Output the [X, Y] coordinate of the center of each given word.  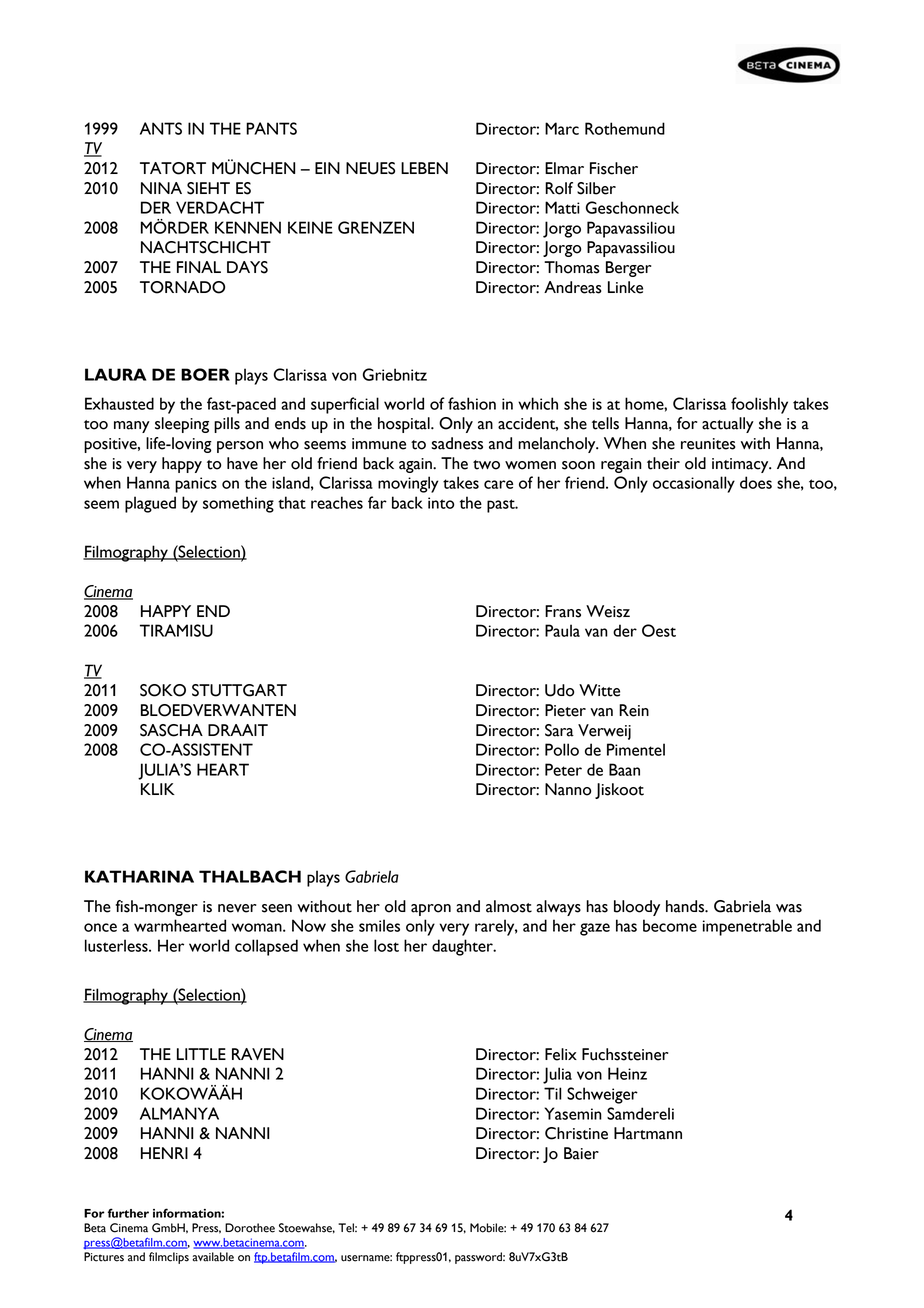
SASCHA [171, 730]
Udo [559, 690]
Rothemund [625, 128]
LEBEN [424, 168]
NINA [161, 188]
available [213, 1257]
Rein [634, 710]
